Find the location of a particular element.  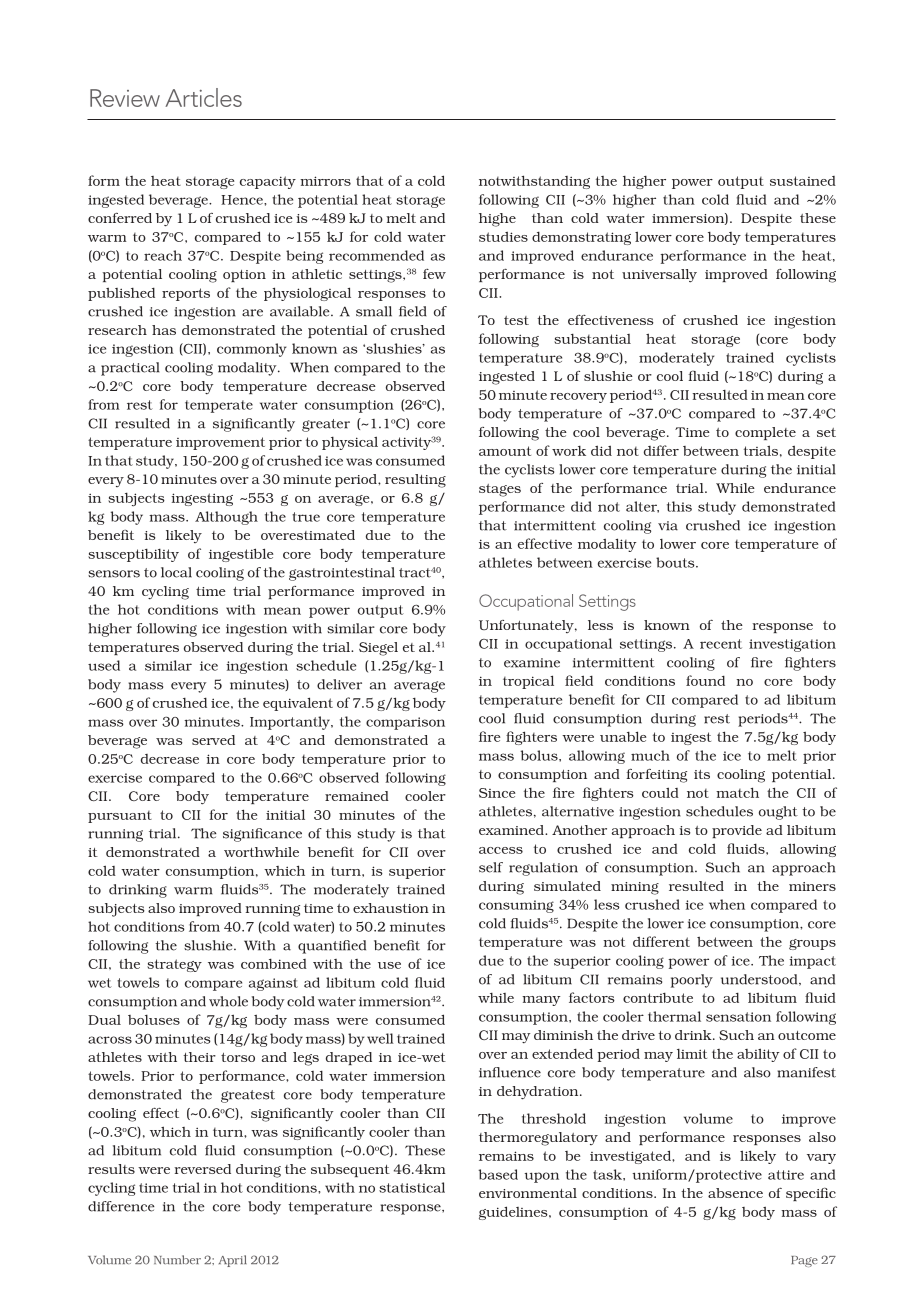

stages is located at coordinates (500, 490).
